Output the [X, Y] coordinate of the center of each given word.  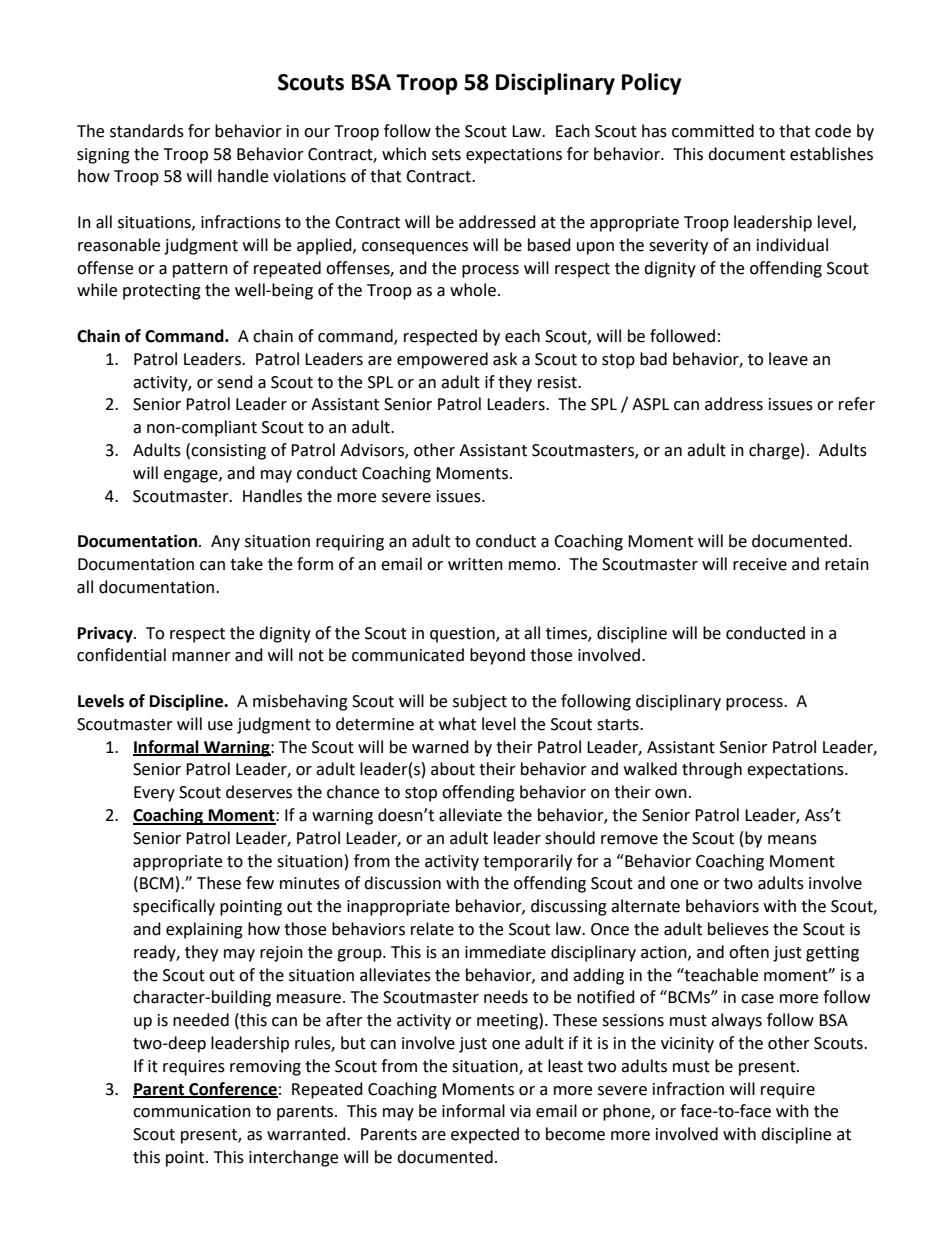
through [712, 770]
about [453, 769]
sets [446, 155]
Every [154, 794]
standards [147, 131]
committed [713, 131]
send [235, 382]
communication [192, 1111]
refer [857, 404]
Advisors [373, 451]
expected [485, 1135]
